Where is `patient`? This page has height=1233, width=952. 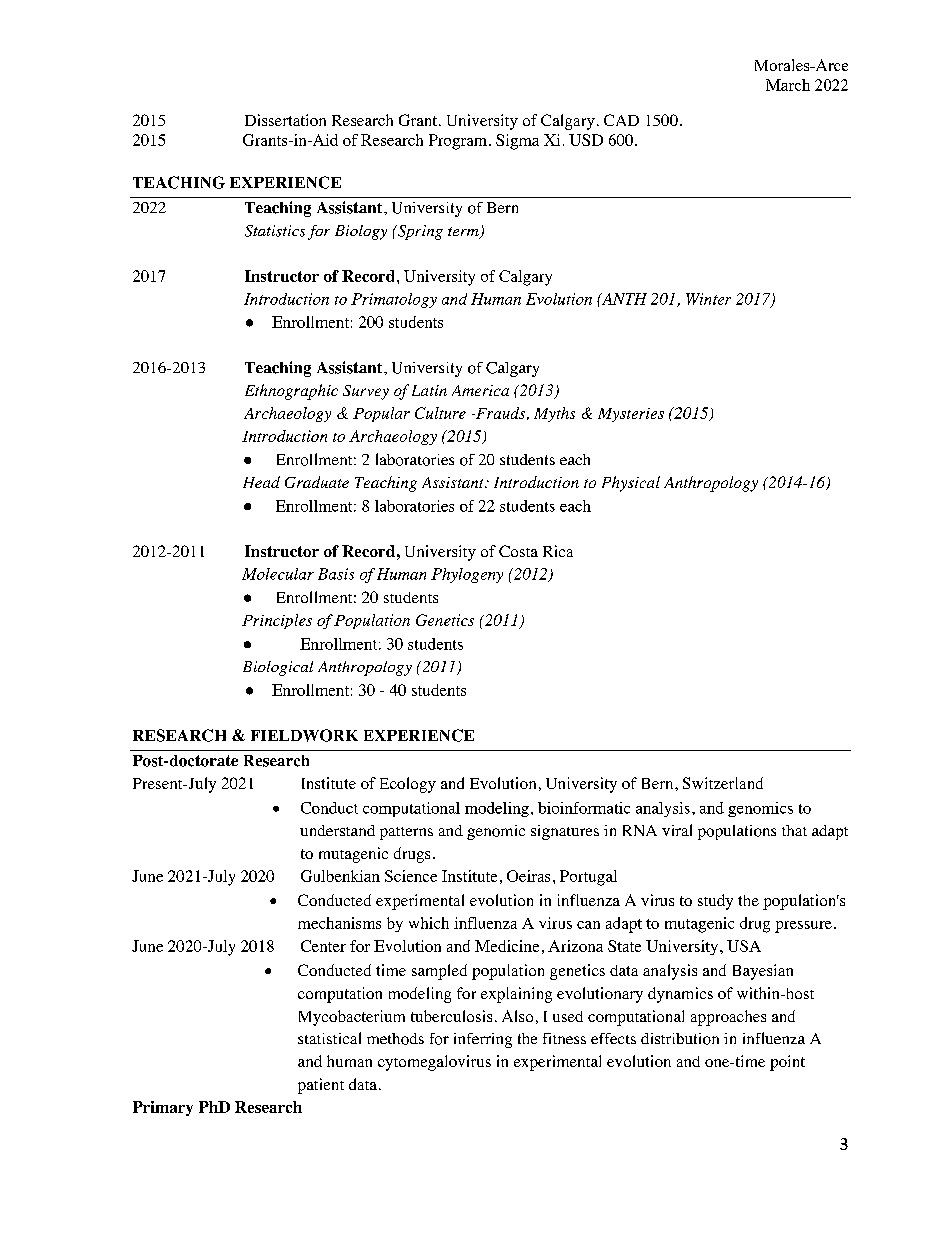 patient is located at coordinates (321, 1086).
